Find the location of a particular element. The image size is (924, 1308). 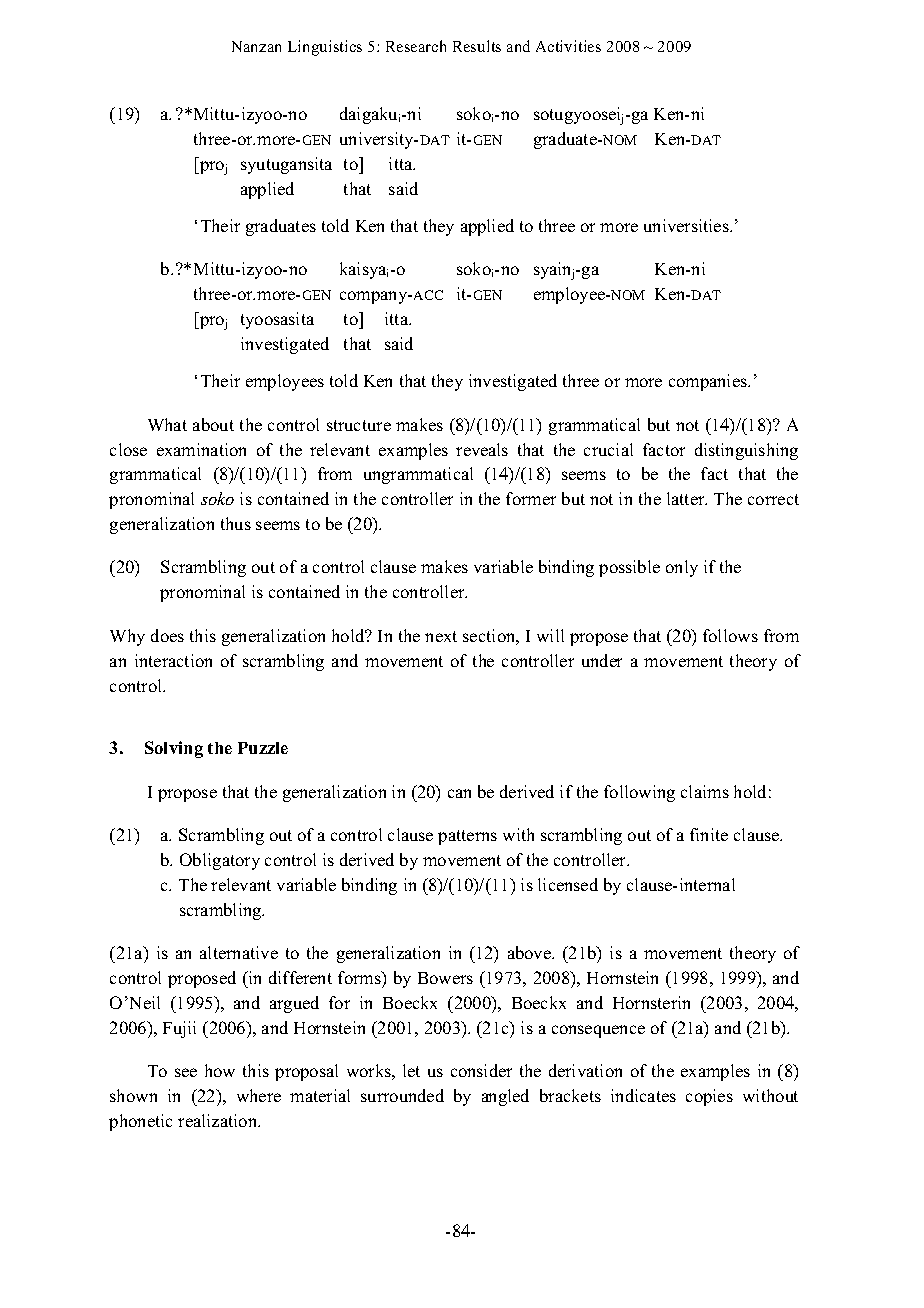

realization is located at coordinates (219, 1120).
